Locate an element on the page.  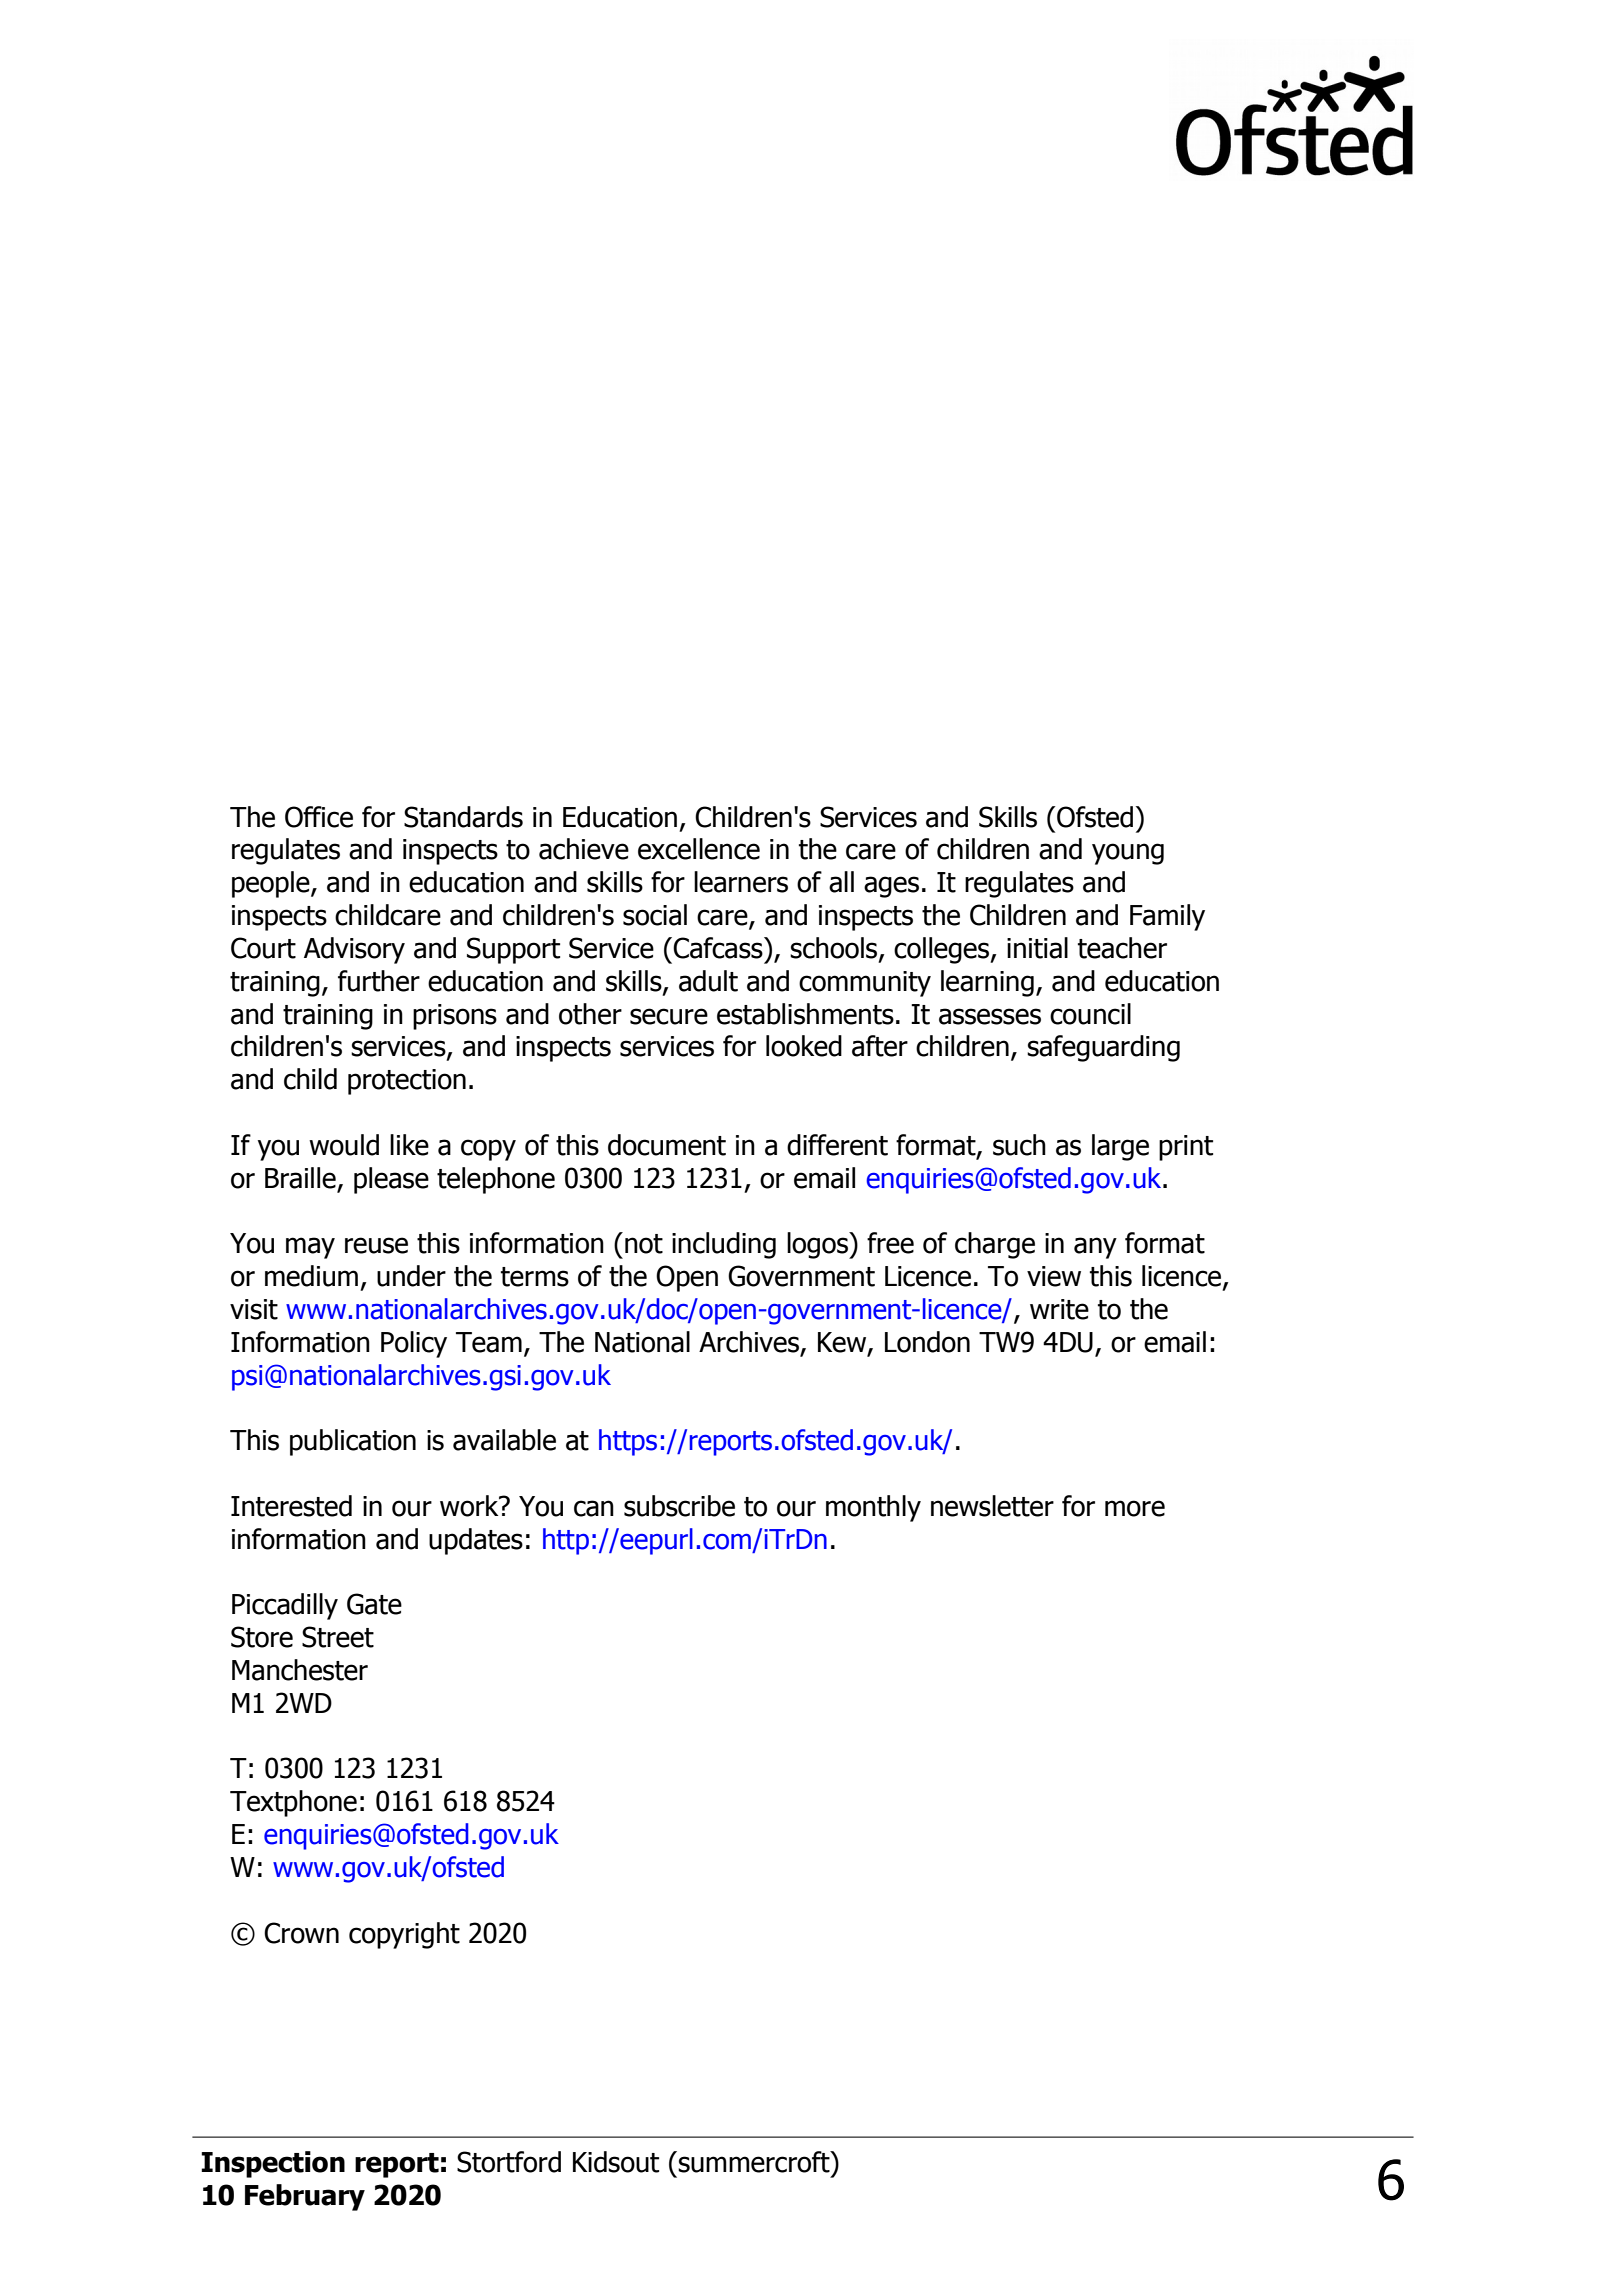
excellence is located at coordinates (699, 849).
